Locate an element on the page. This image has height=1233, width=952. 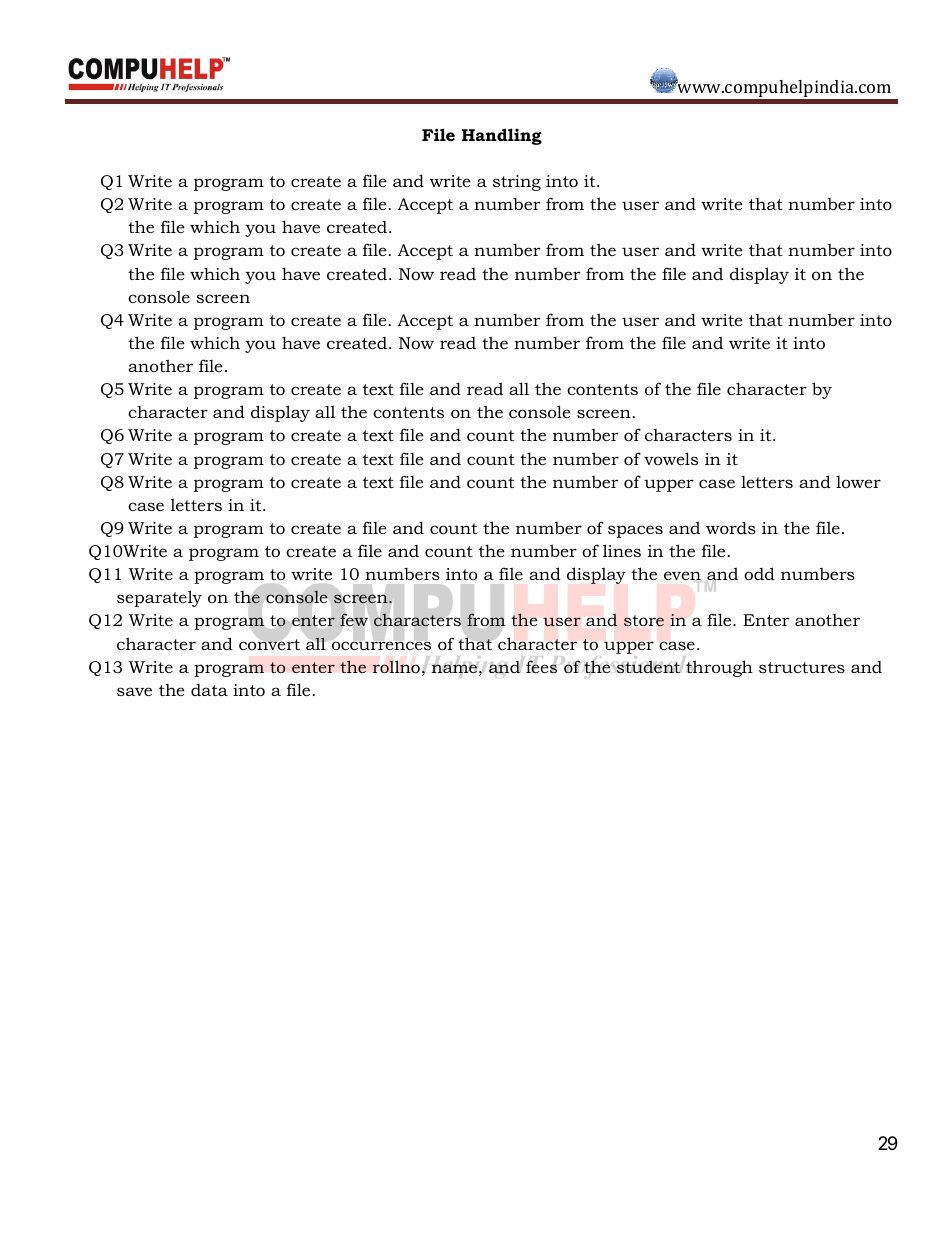
lines is located at coordinates (622, 550).
